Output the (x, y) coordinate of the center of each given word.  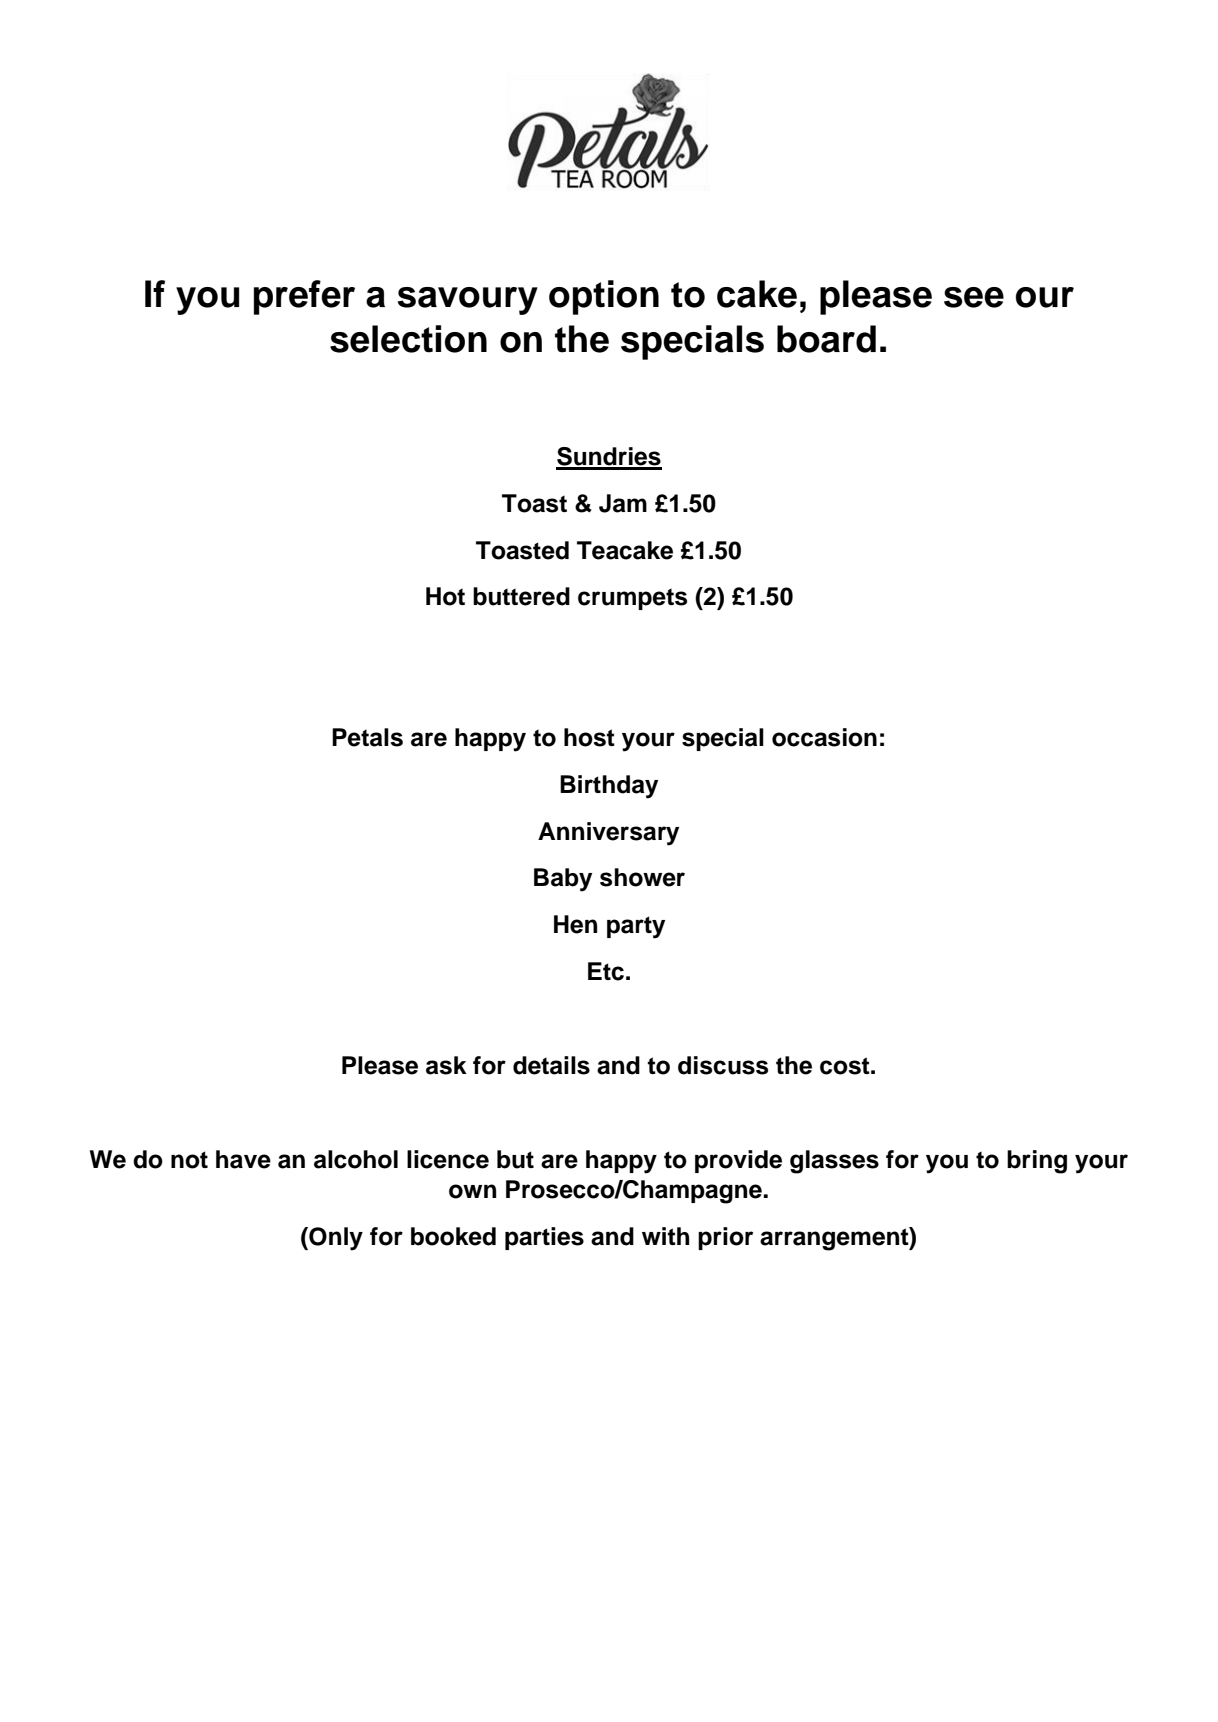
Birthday (609, 787)
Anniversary (608, 834)
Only (335, 1239)
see (974, 297)
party (636, 927)
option (604, 297)
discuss (723, 1065)
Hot (445, 596)
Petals (367, 737)
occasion (824, 737)
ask (446, 1065)
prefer (304, 297)
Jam (623, 503)
